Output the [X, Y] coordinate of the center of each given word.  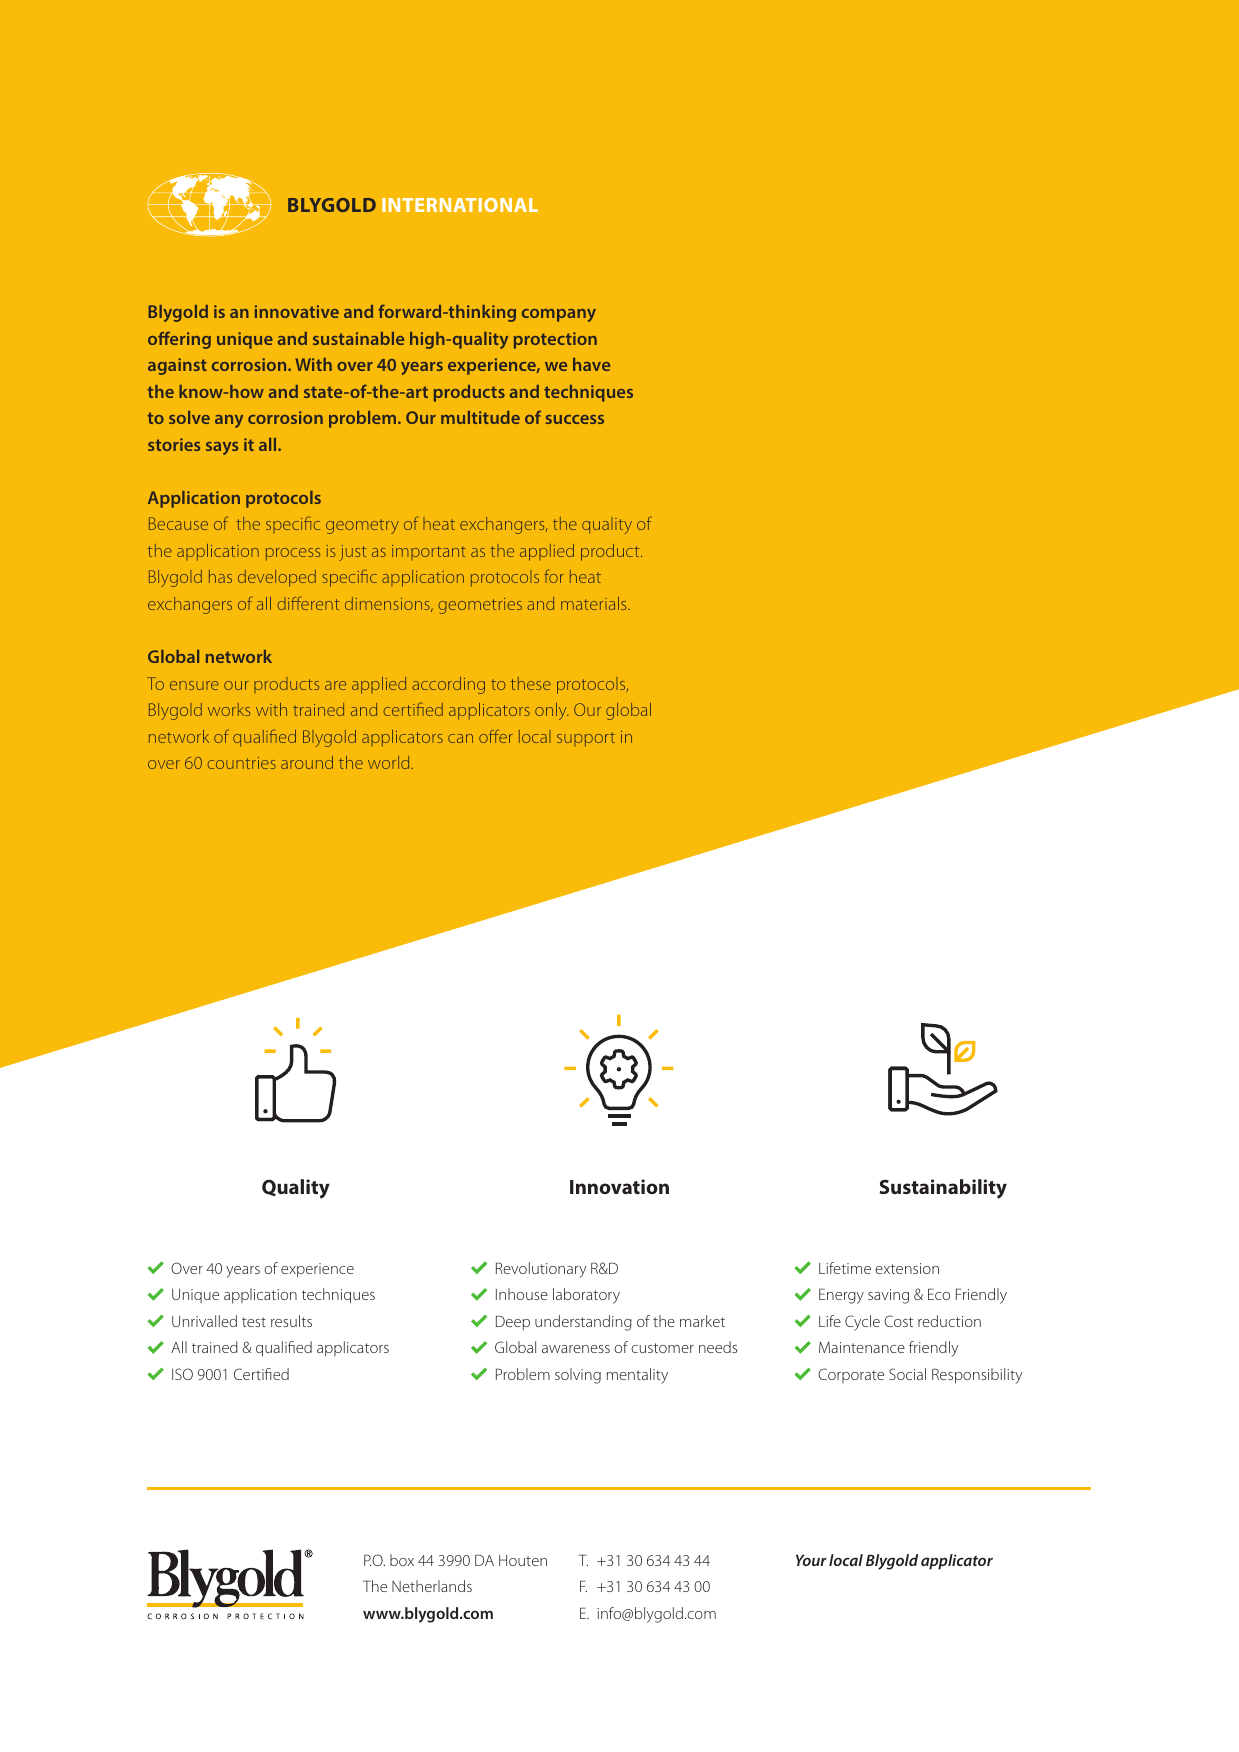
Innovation [619, 1186]
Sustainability [943, 1189]
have [591, 364]
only [552, 711]
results [291, 1321]
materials [595, 603]
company [559, 315]
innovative [297, 311]
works [229, 709]
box [402, 1560]
